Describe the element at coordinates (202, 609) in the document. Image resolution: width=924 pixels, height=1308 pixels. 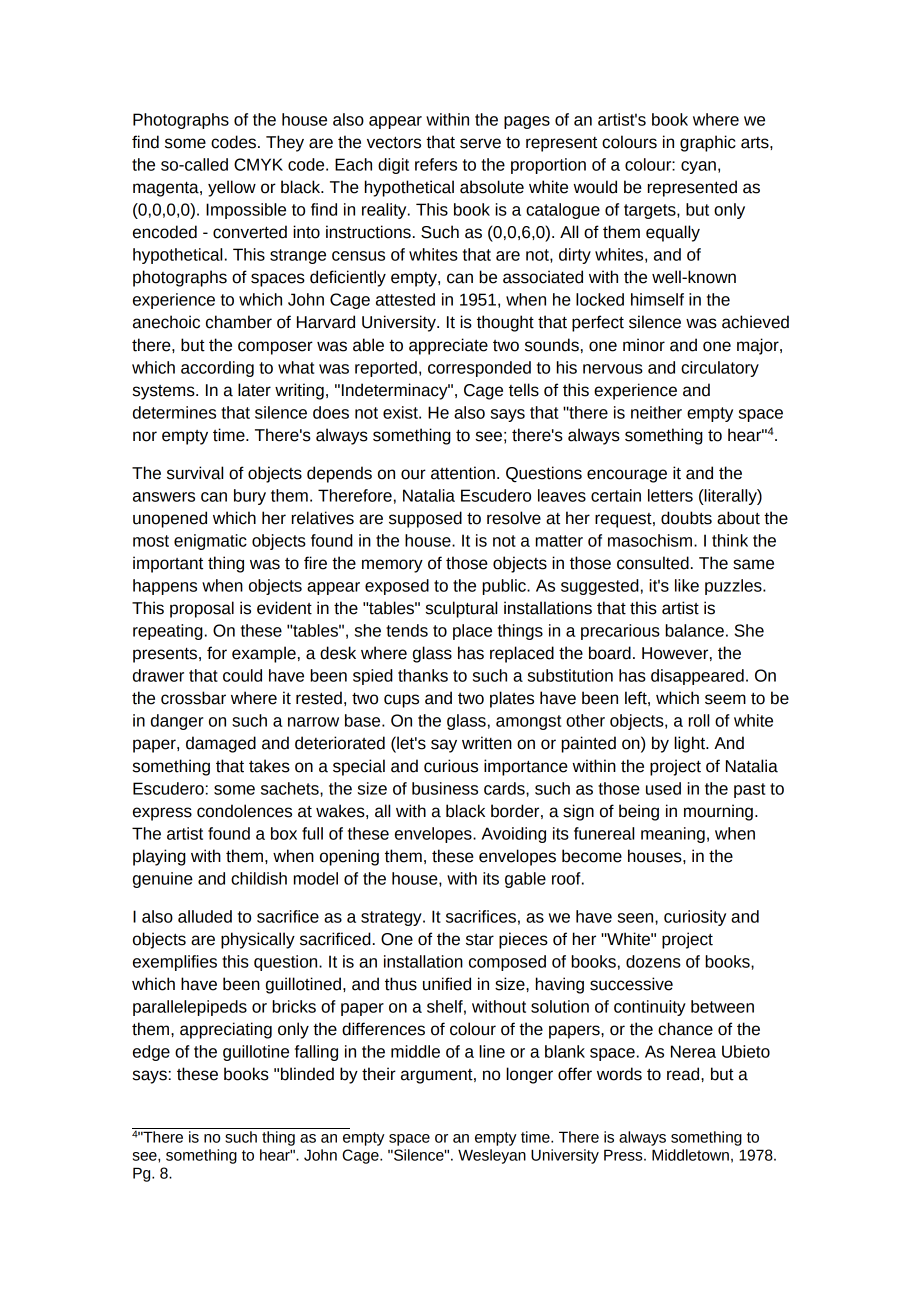
I see `proposal` at that location.
